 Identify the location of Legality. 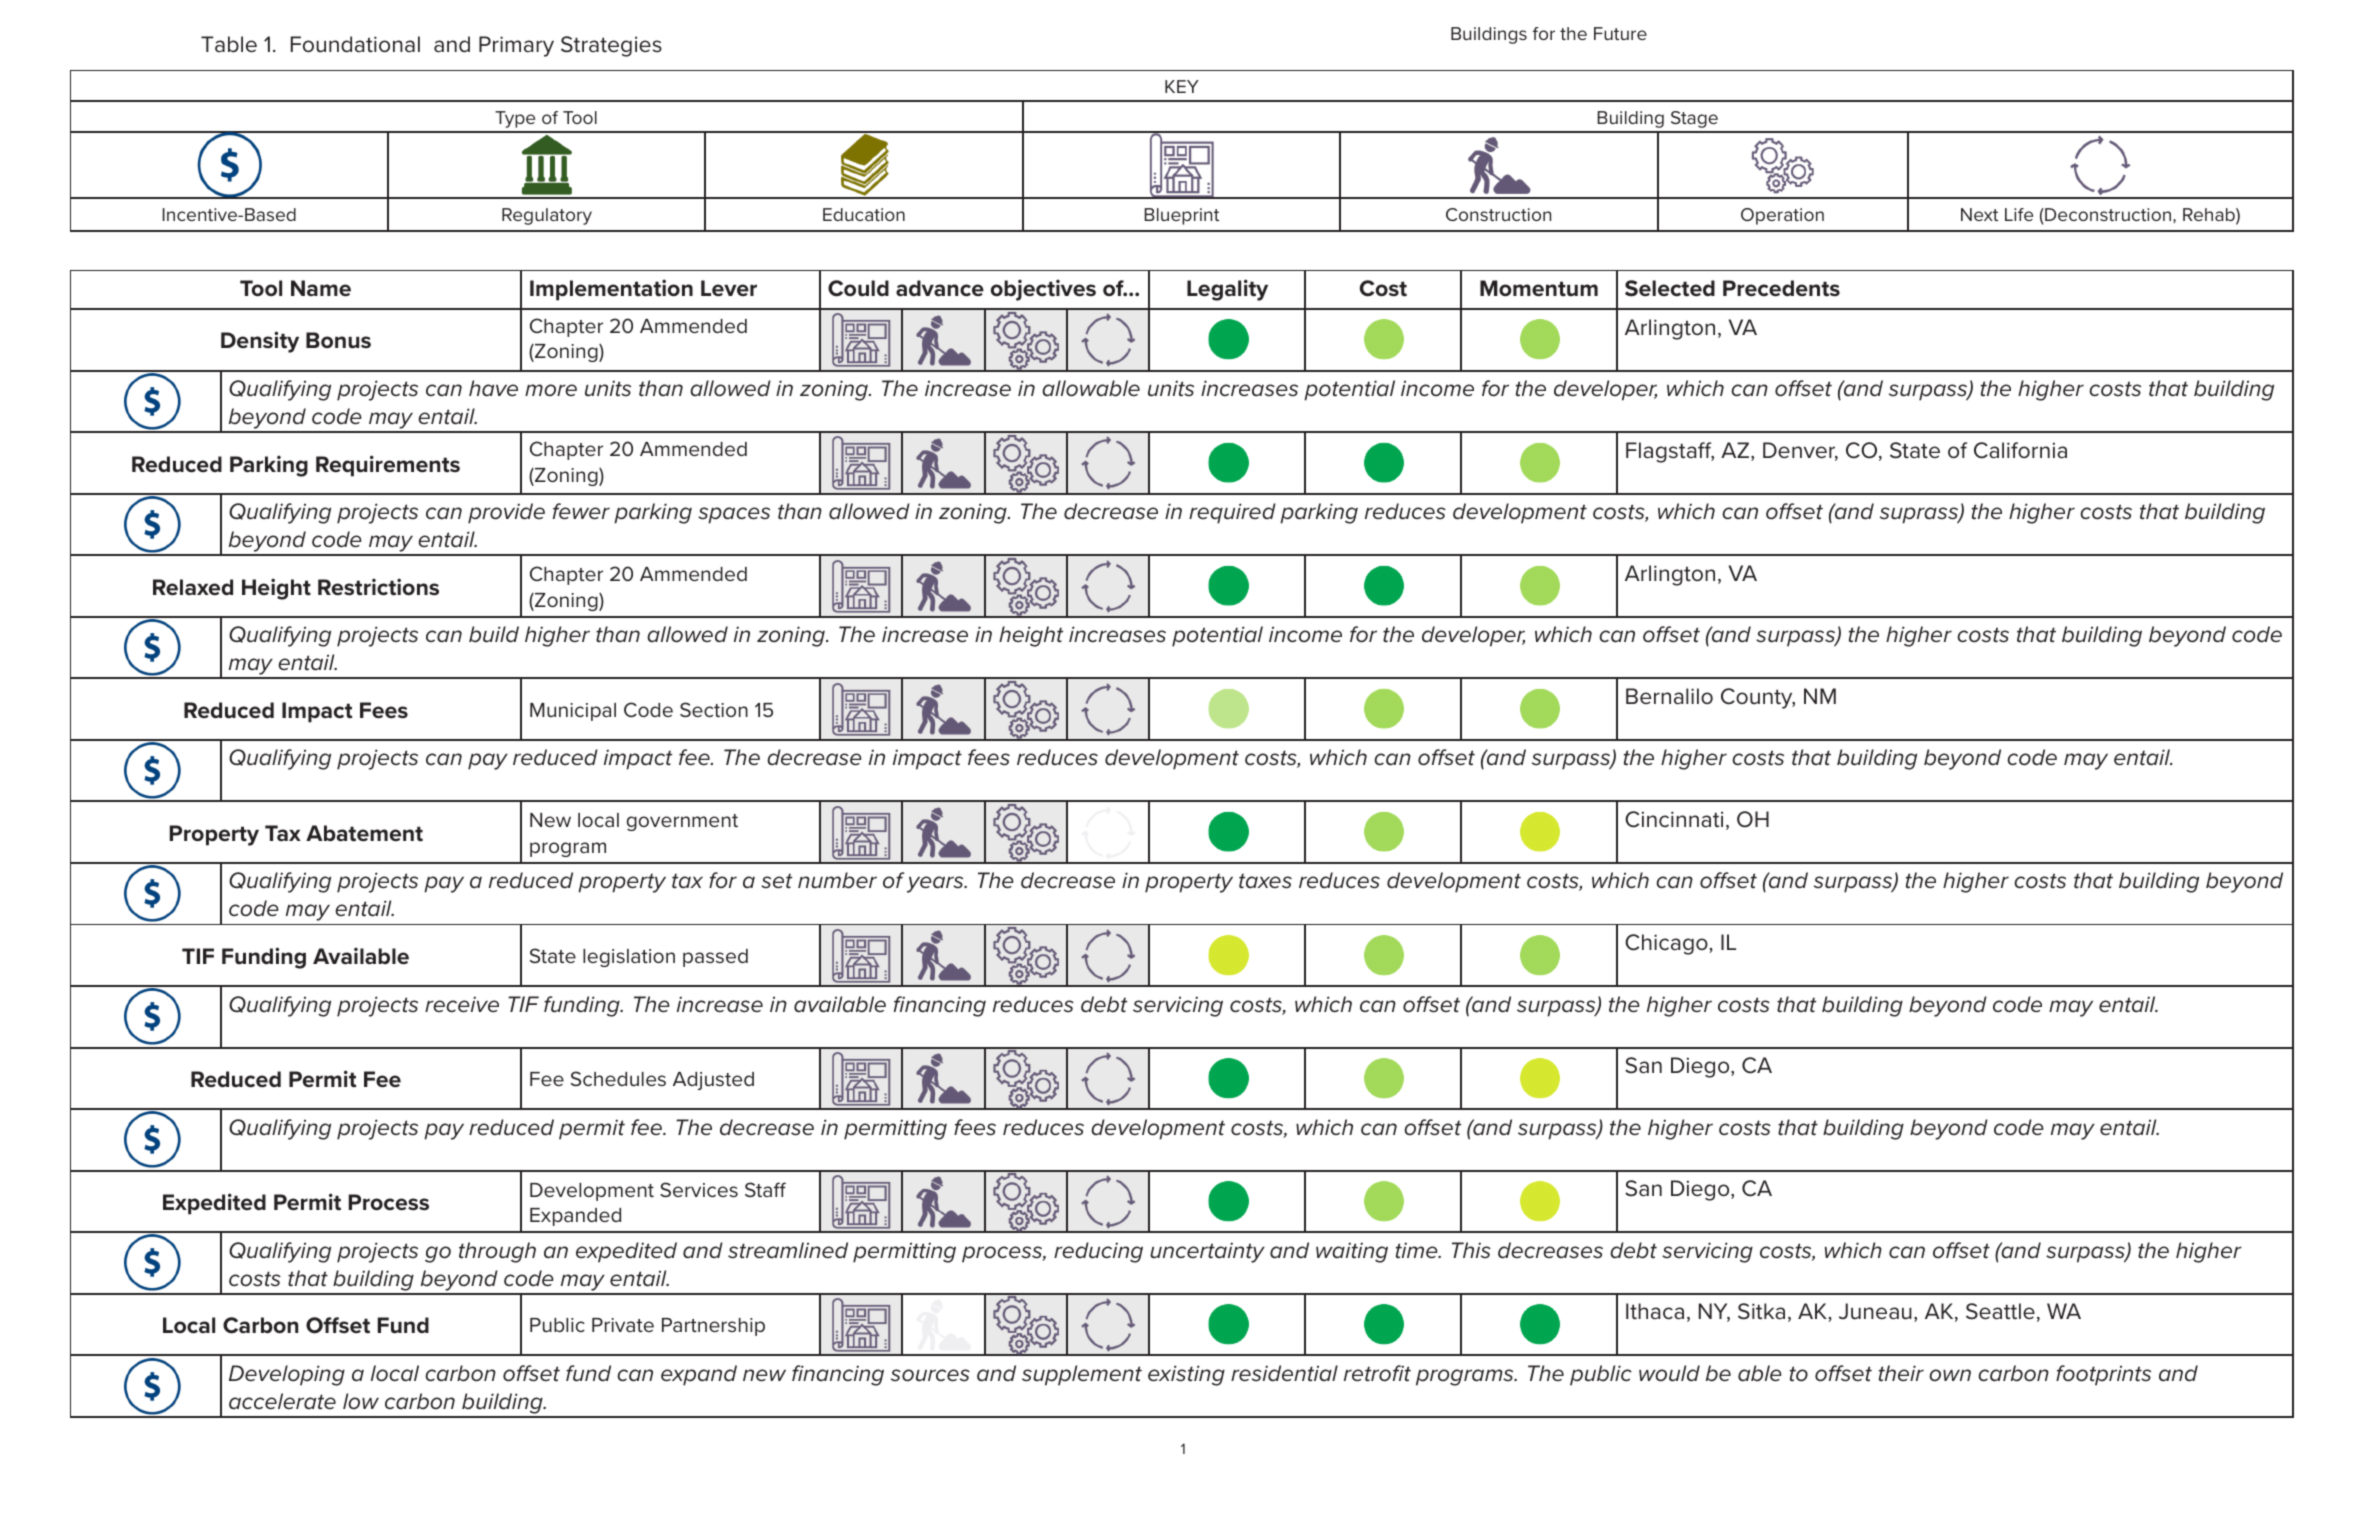
(1227, 290).
